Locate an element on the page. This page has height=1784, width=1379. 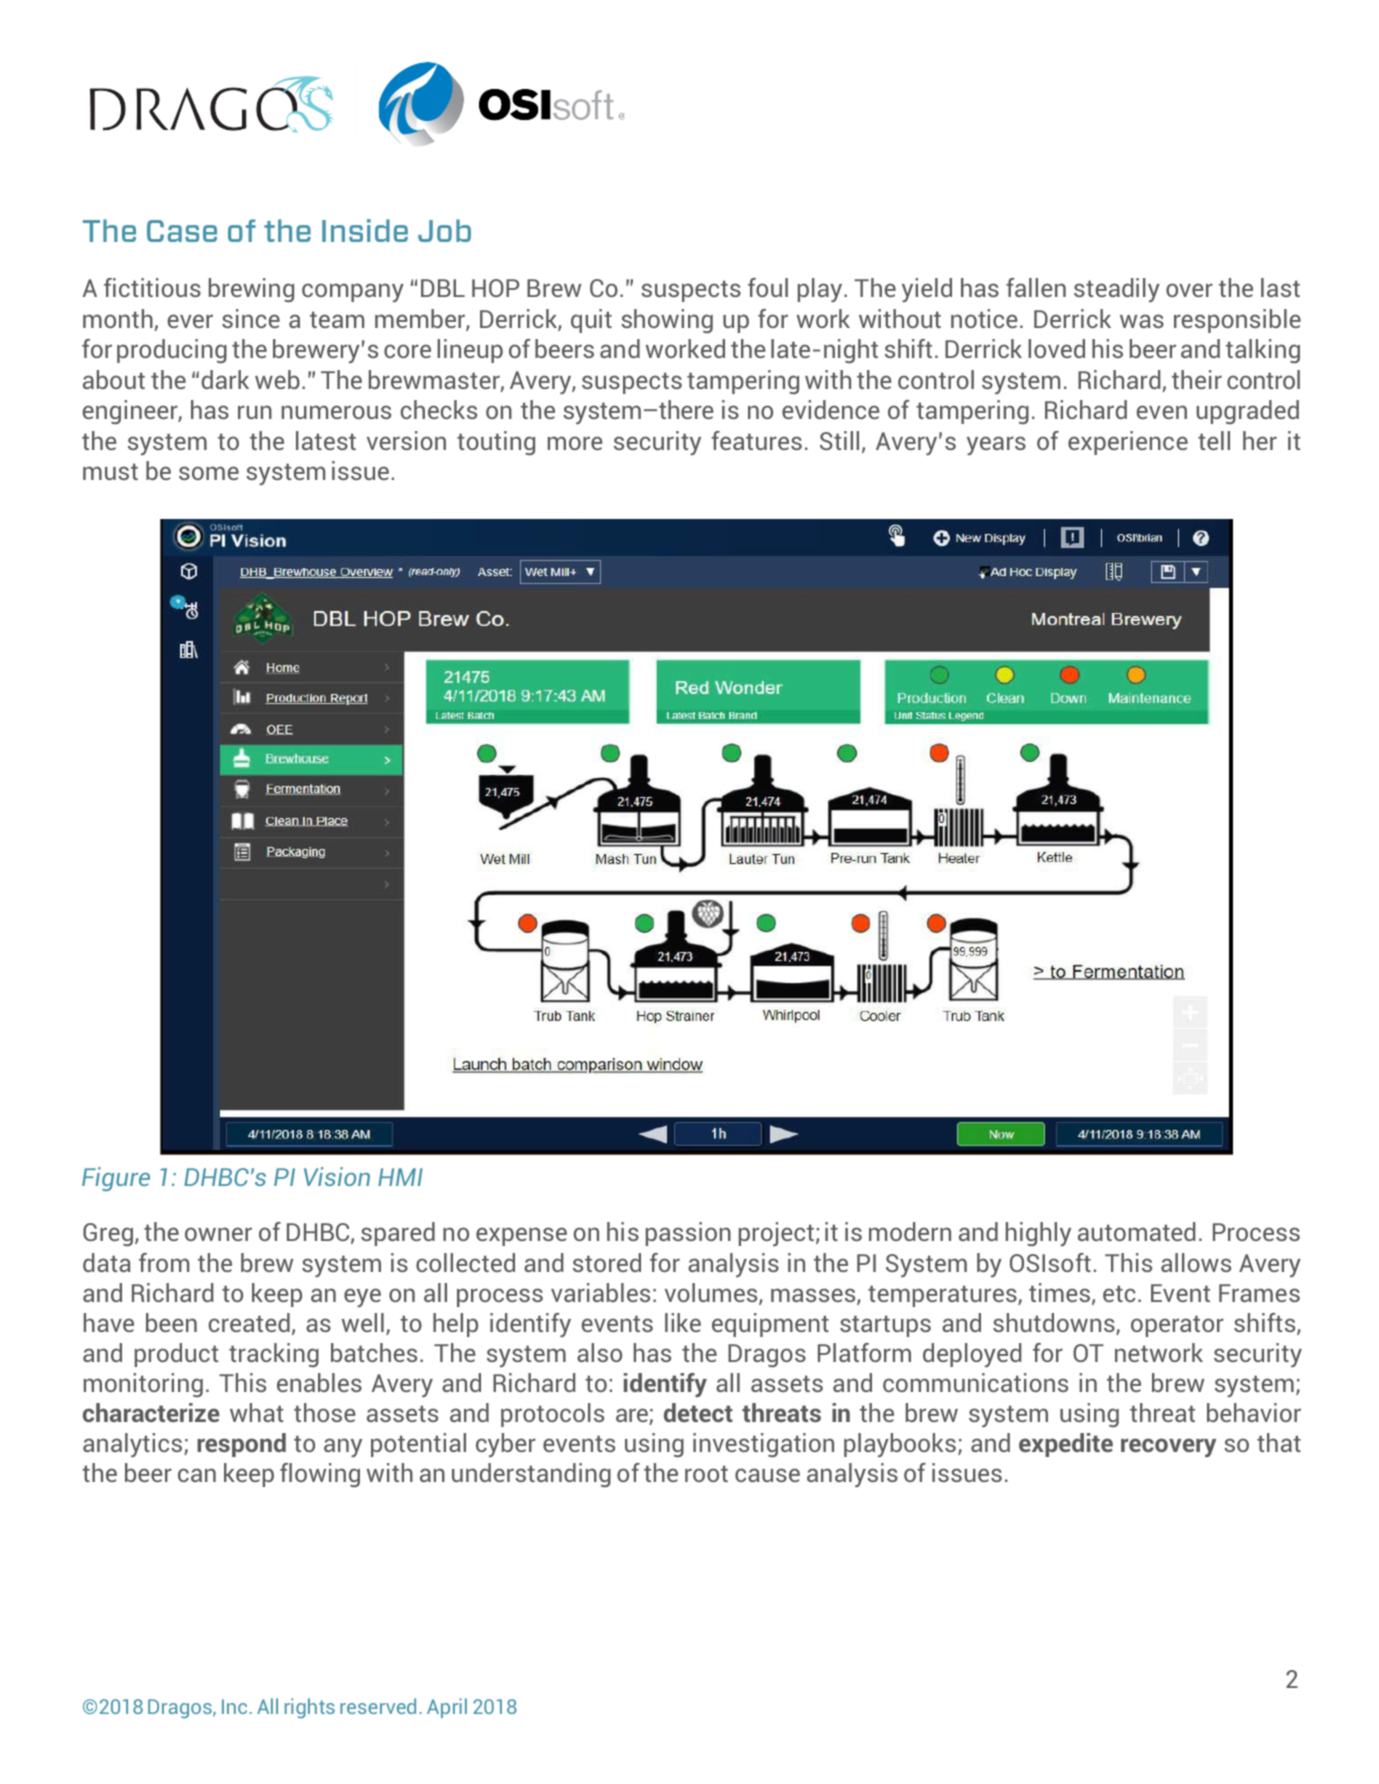
HMI is located at coordinates (400, 1177).
